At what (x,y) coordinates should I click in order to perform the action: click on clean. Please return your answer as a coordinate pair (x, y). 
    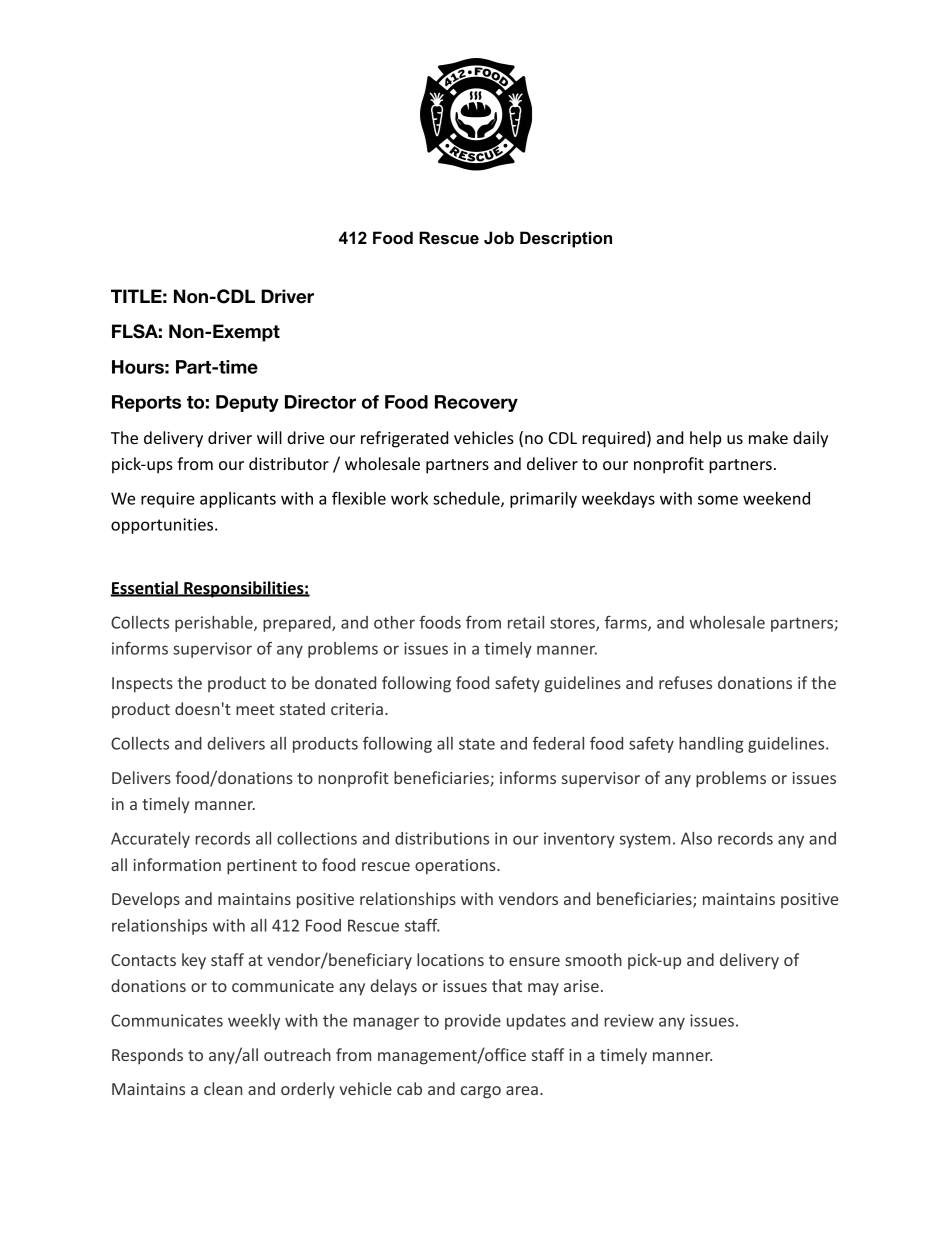
    Looking at the image, I should click on (223, 1088).
